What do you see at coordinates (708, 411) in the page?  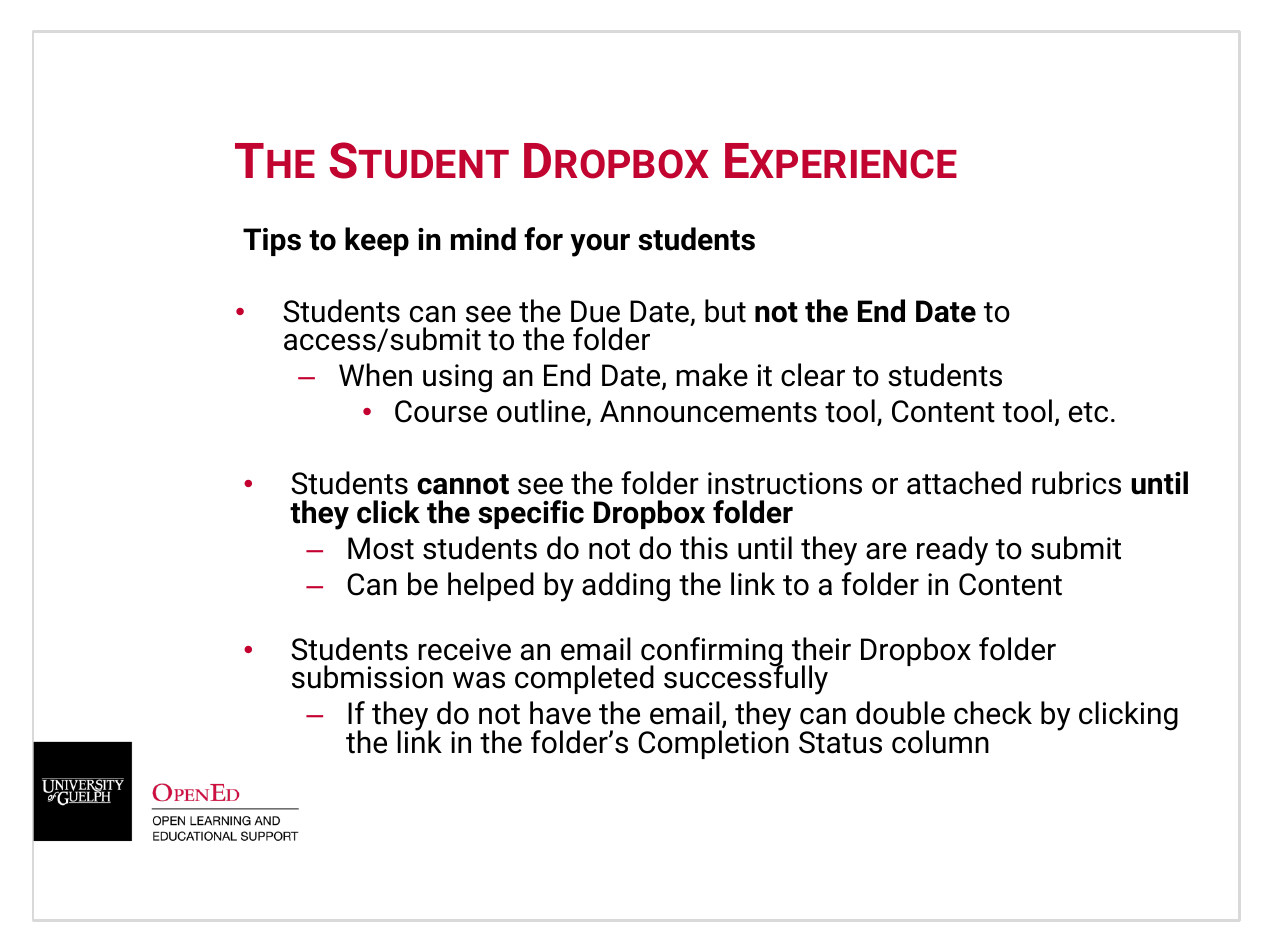 I see `Announcements` at bounding box center [708, 411].
